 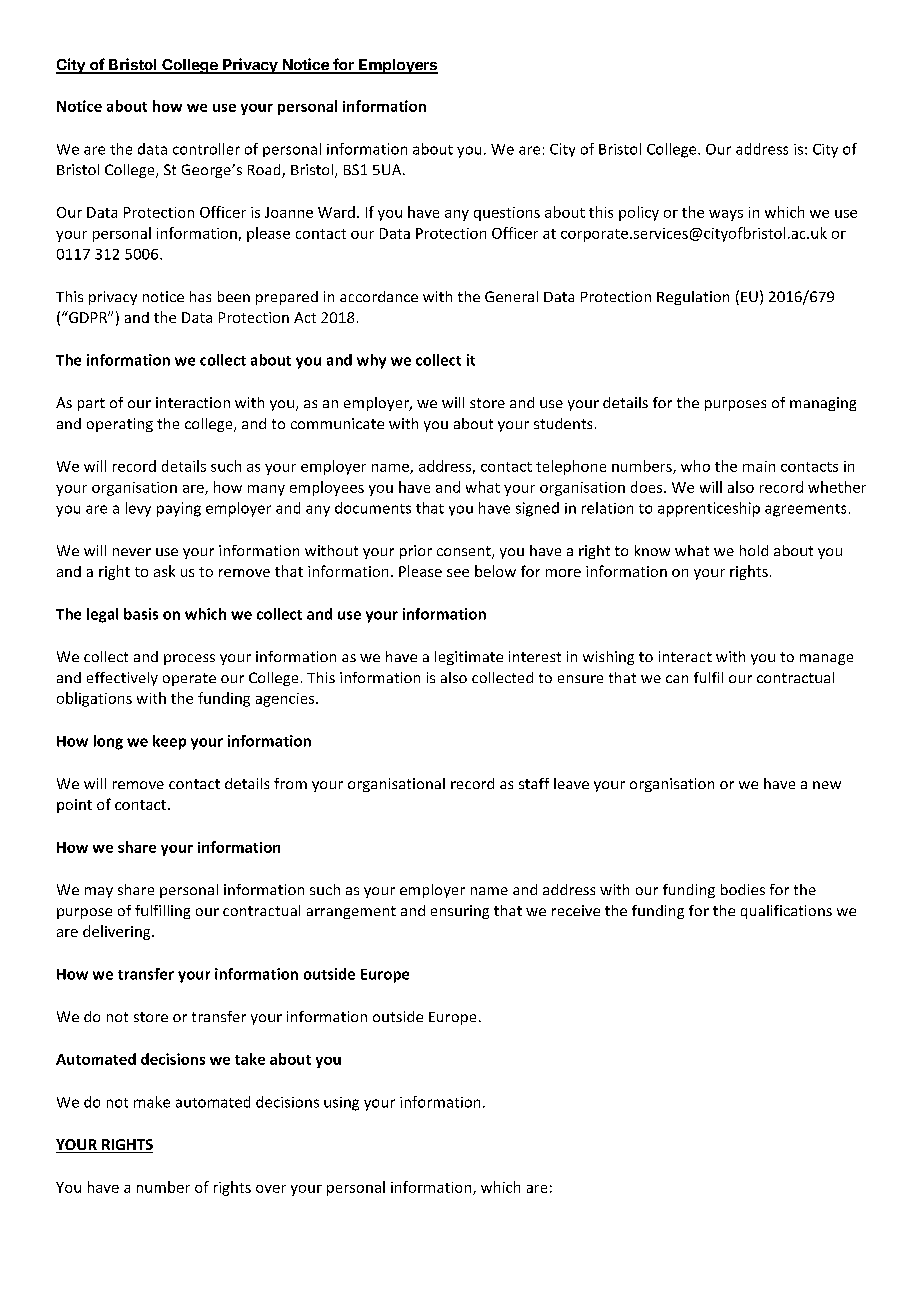 I want to click on make, so click(x=152, y=1102).
